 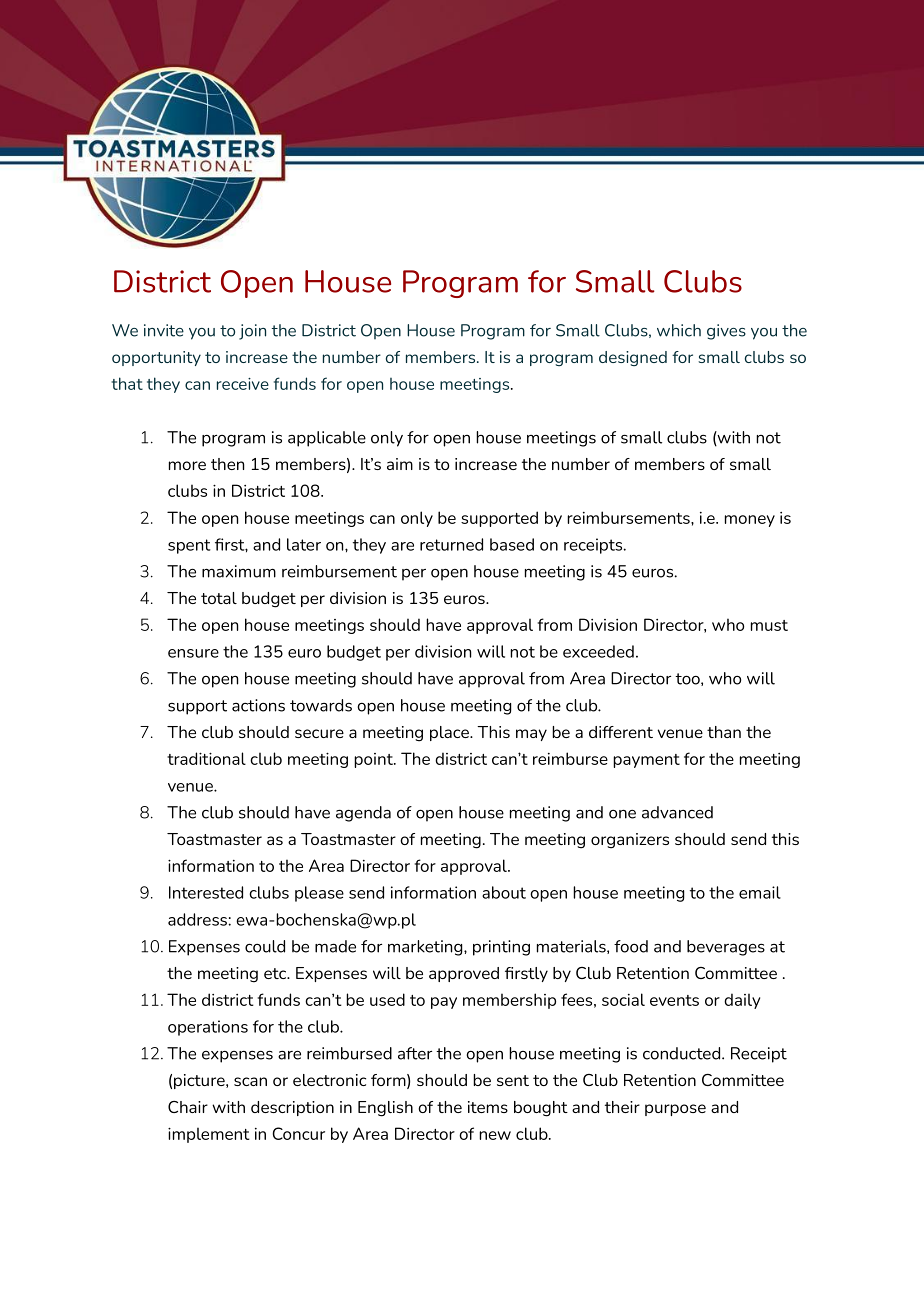 What do you see at coordinates (488, 1107) in the screenshot?
I see `items` at bounding box center [488, 1107].
